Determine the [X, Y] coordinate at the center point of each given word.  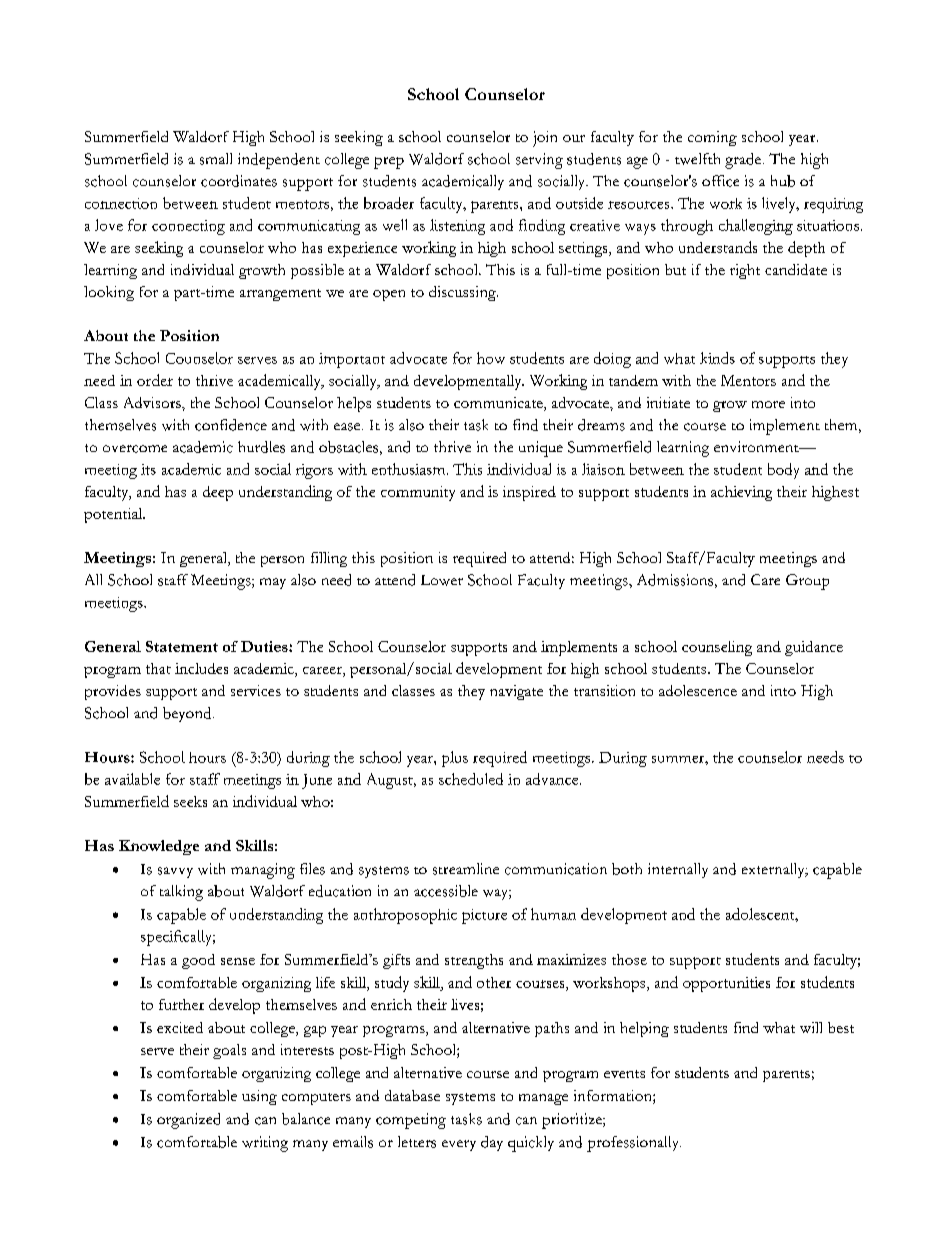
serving [539, 161]
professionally [634, 1144]
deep [218, 493]
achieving [741, 493]
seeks [190, 801]
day [492, 1143]
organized [188, 1121]
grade [744, 161]
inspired [529, 493]
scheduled [471, 779]
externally [774, 870]
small [216, 159]
